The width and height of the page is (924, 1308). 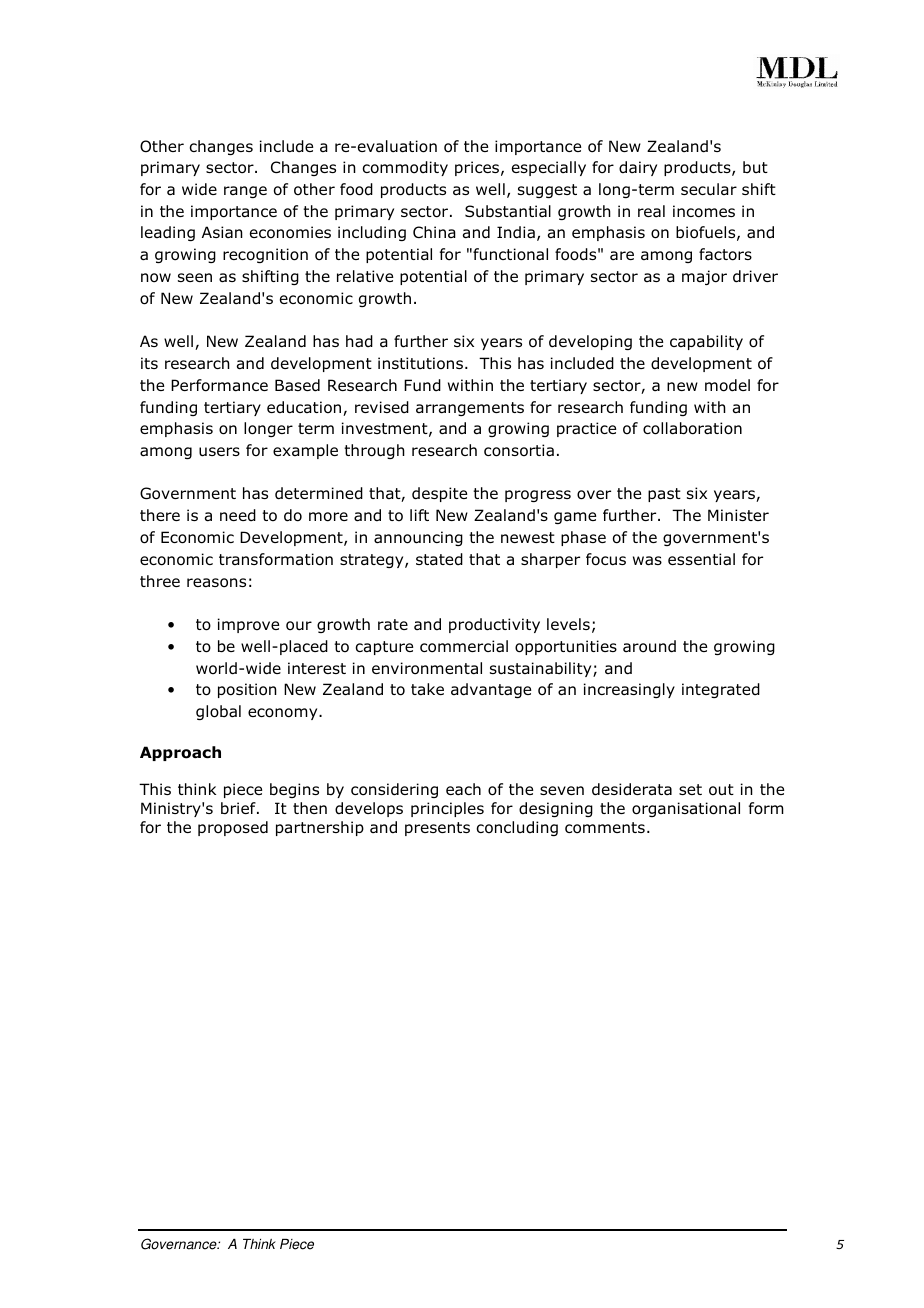 I want to click on institutions, so click(x=420, y=363).
